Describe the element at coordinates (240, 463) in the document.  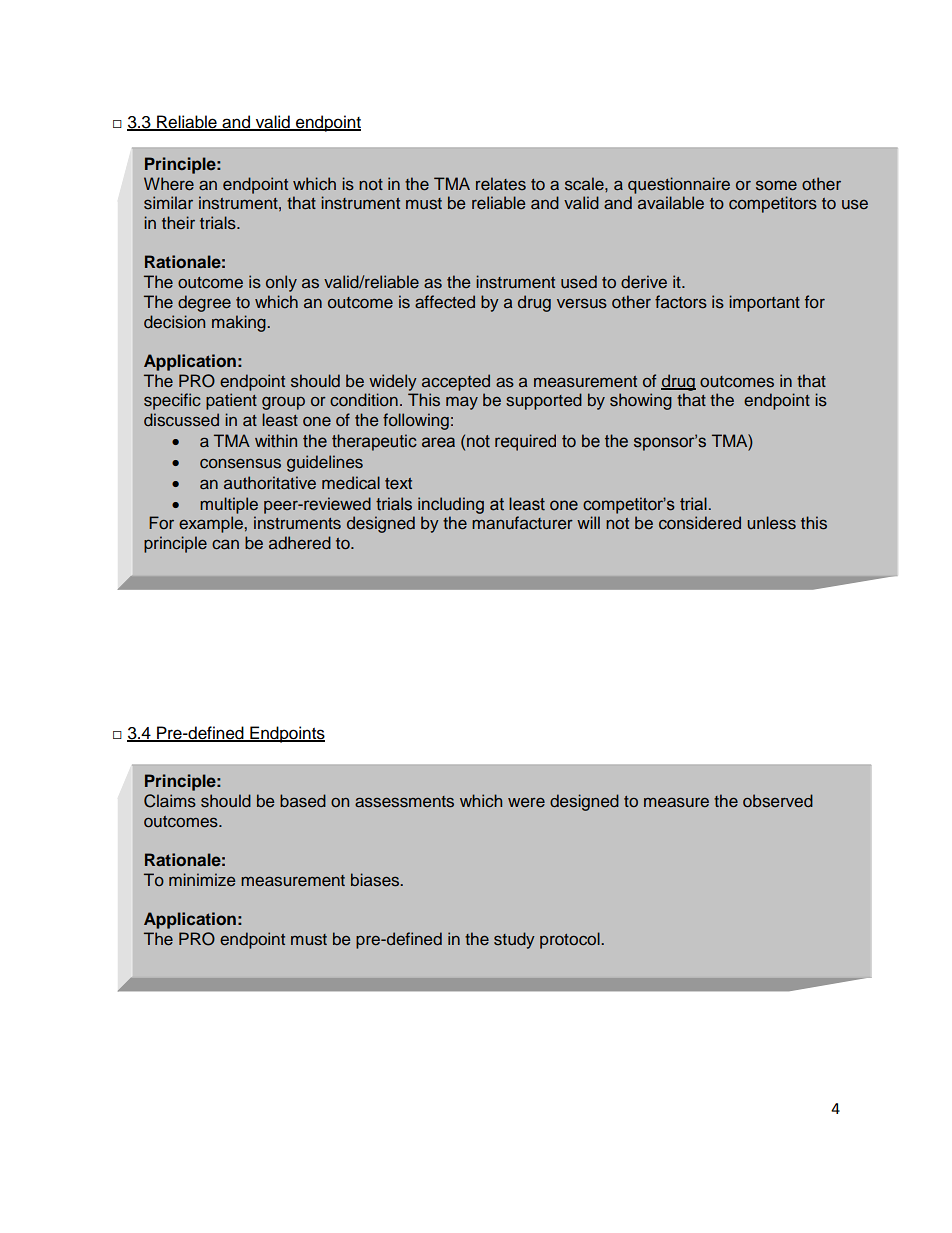
I see `consensus` at that location.
